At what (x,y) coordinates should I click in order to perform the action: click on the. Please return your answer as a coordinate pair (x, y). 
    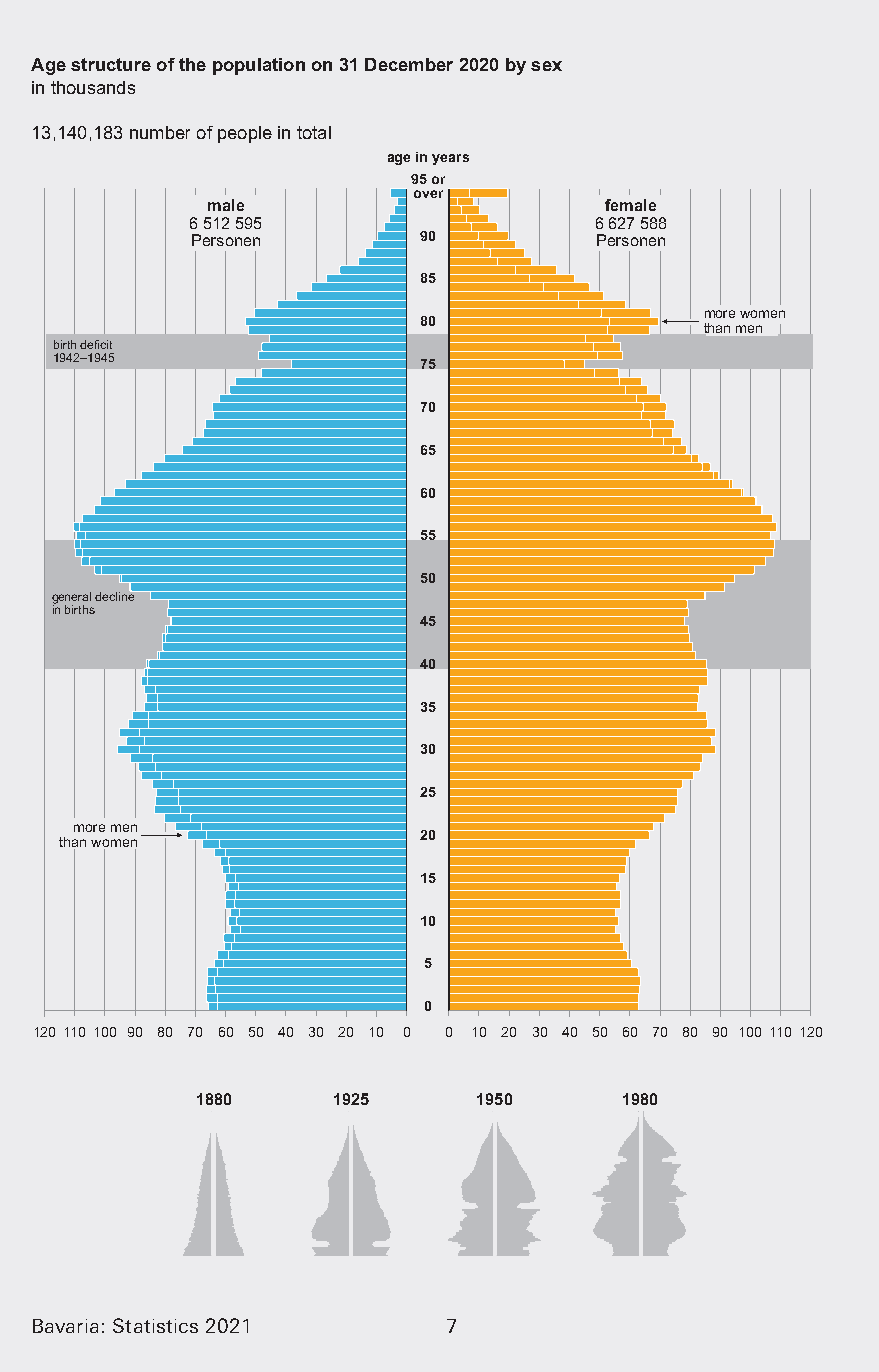
    Looking at the image, I should click on (192, 64).
